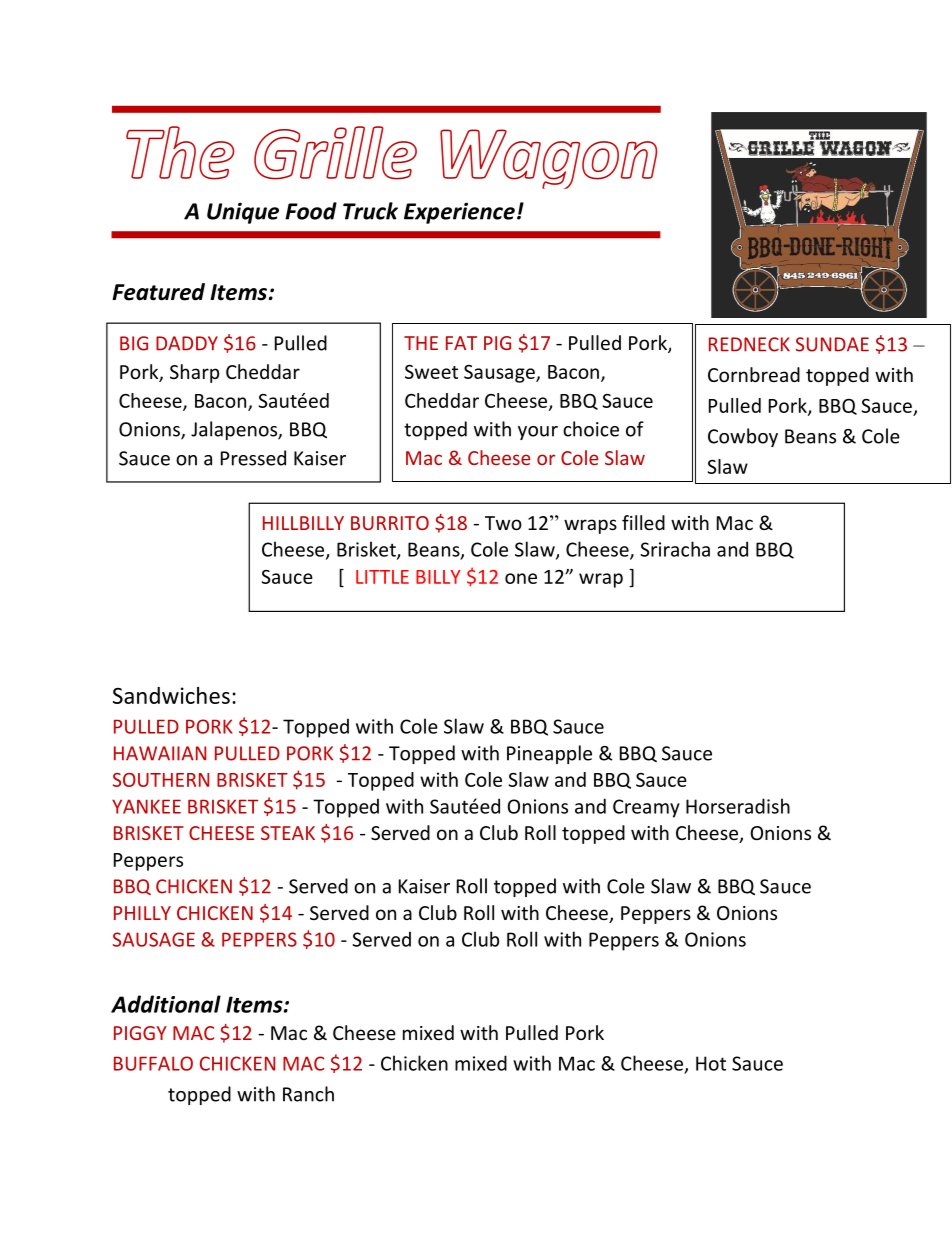 Image resolution: width=952 pixels, height=1233 pixels. Describe the element at coordinates (160, 753) in the page. I see `HAWAIIAN` at that location.
